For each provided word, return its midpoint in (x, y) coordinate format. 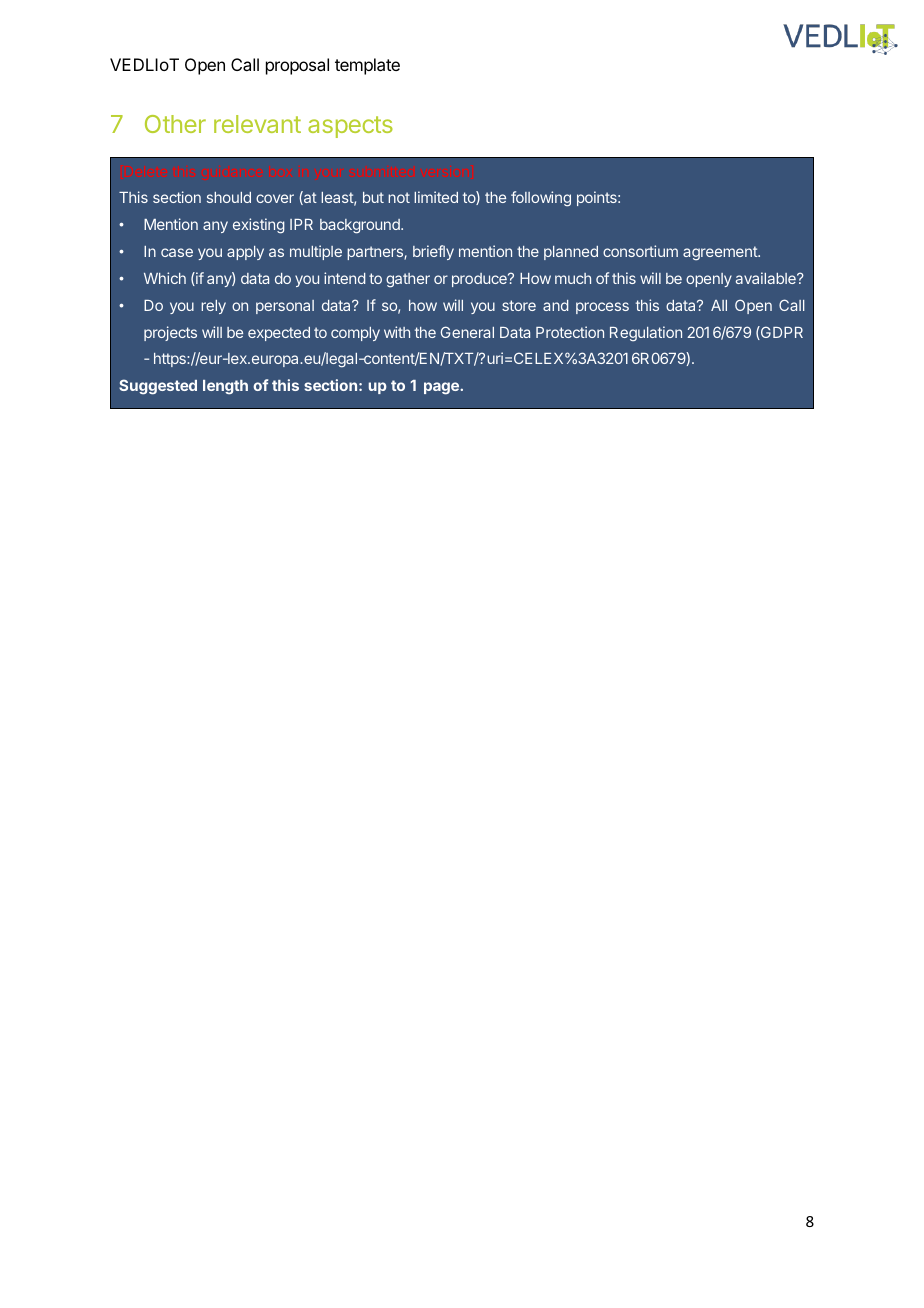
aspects (350, 127)
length (225, 387)
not (399, 197)
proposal (297, 66)
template (367, 66)
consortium (640, 251)
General (467, 332)
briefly (433, 252)
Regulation (646, 334)
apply (245, 253)
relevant (257, 124)
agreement (721, 253)
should (229, 197)
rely (213, 307)
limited (436, 197)
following (541, 199)
